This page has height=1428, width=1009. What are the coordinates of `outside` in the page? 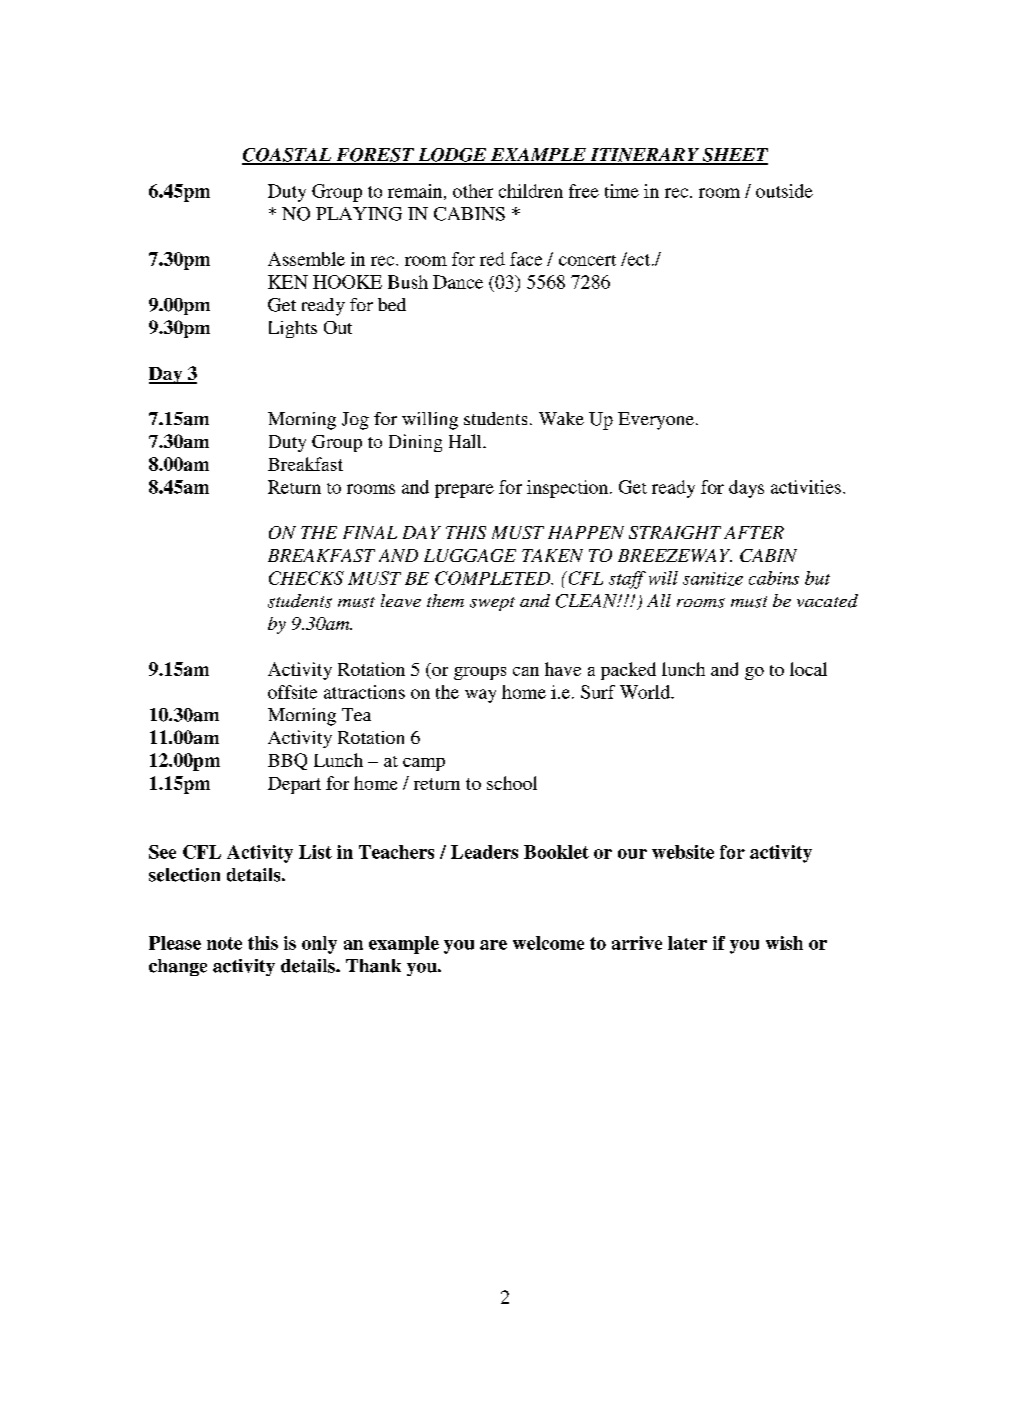 It's located at (784, 191).
